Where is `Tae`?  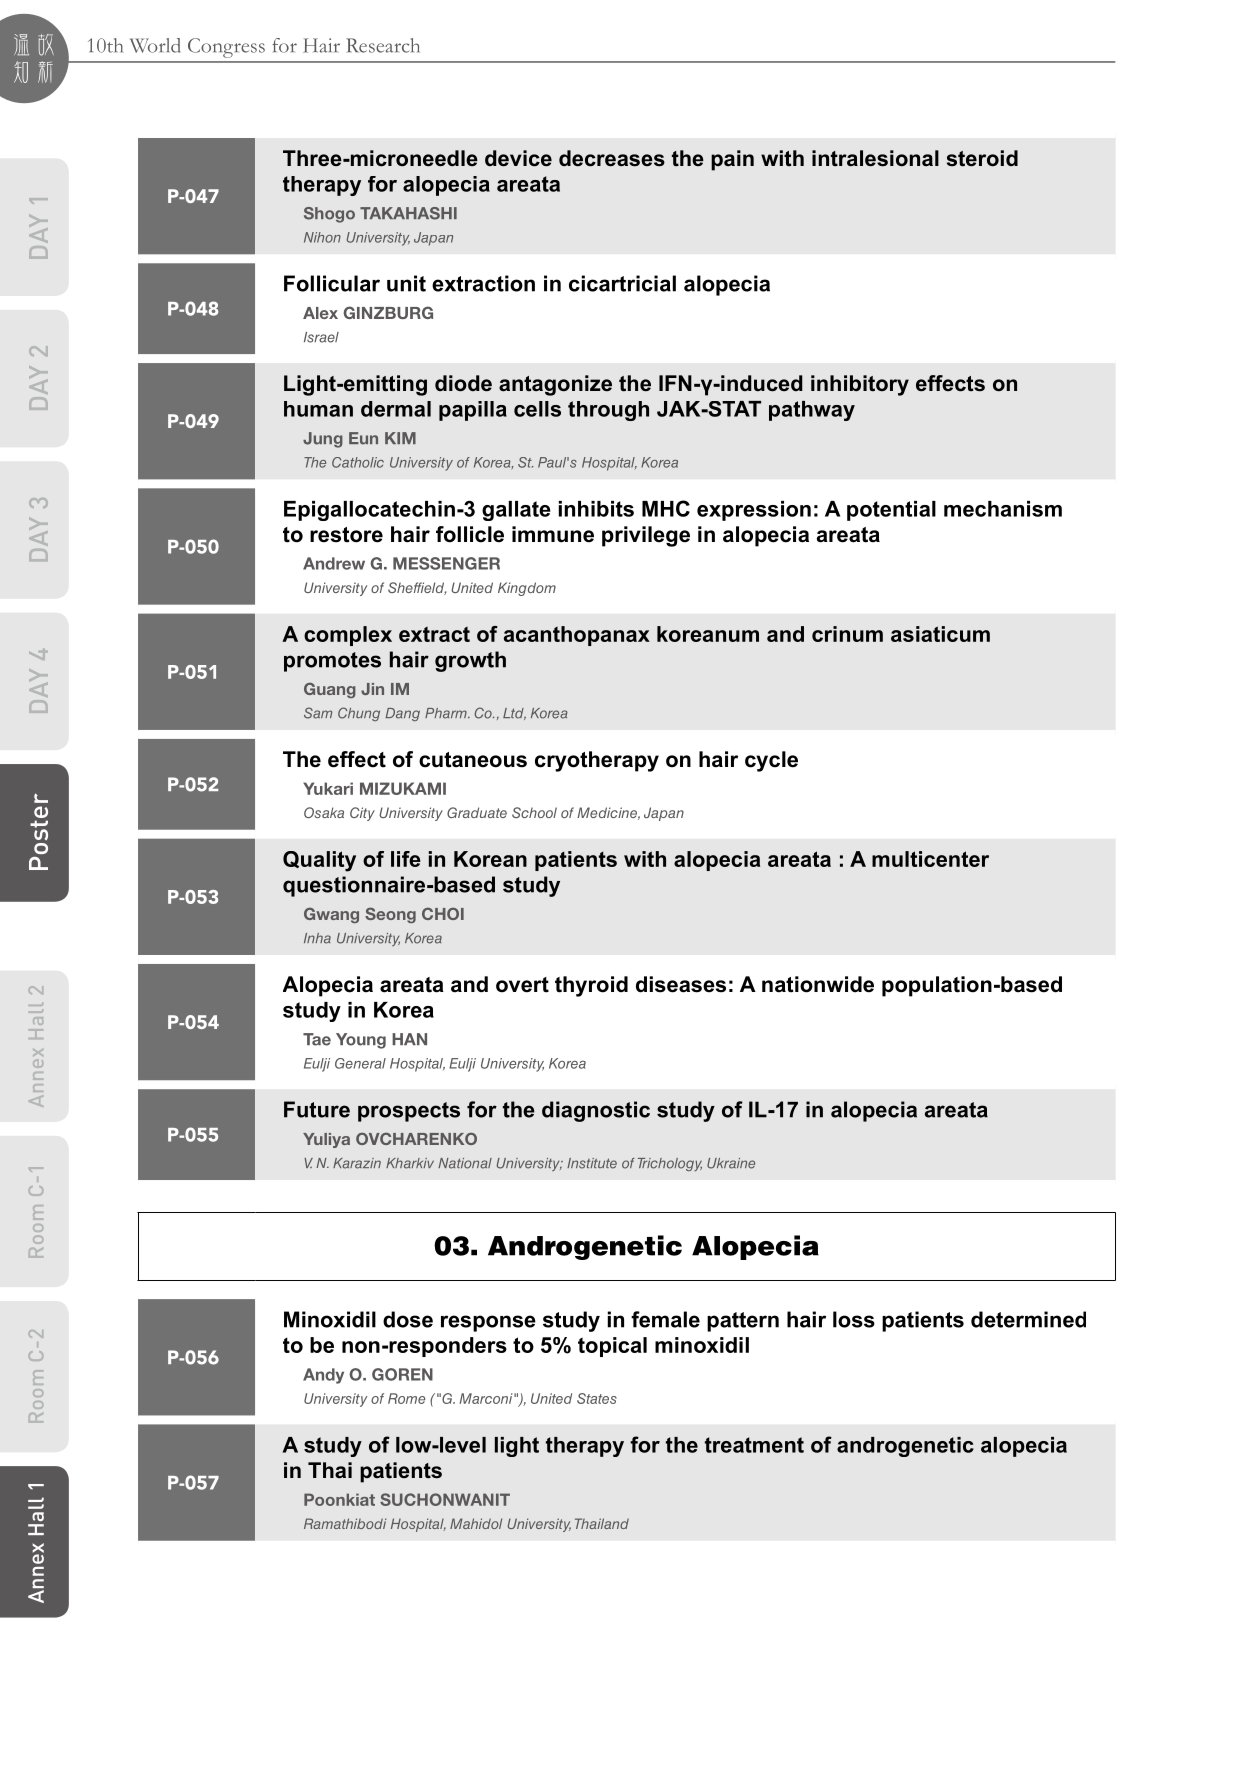
Tae is located at coordinates (317, 1039).
